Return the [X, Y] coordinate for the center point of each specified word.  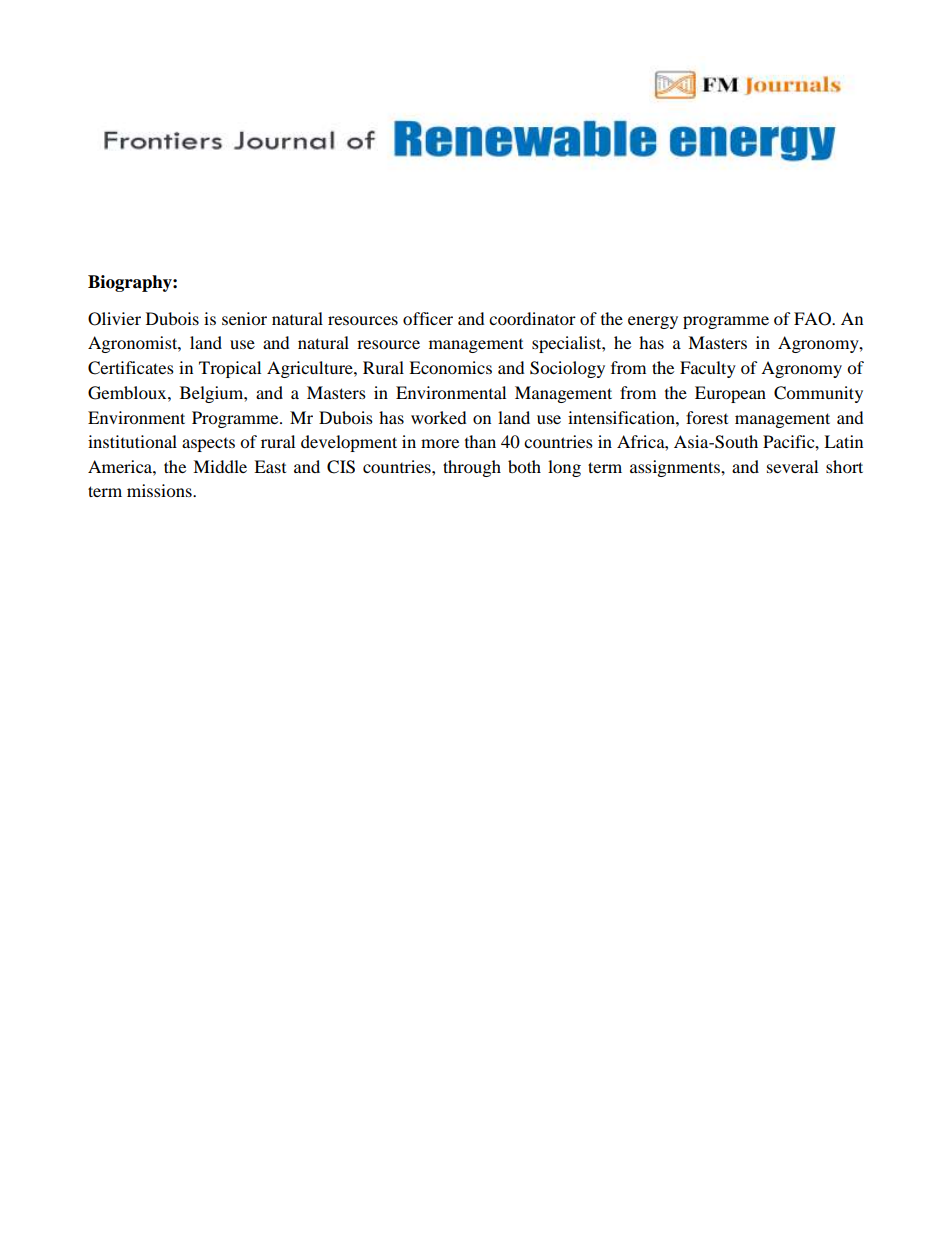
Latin [843, 441]
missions [160, 490]
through [472, 468]
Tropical [230, 369]
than [480, 441]
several [792, 466]
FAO [813, 319]
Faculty [708, 369]
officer [428, 318]
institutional [132, 441]
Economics [450, 367]
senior [244, 318]
